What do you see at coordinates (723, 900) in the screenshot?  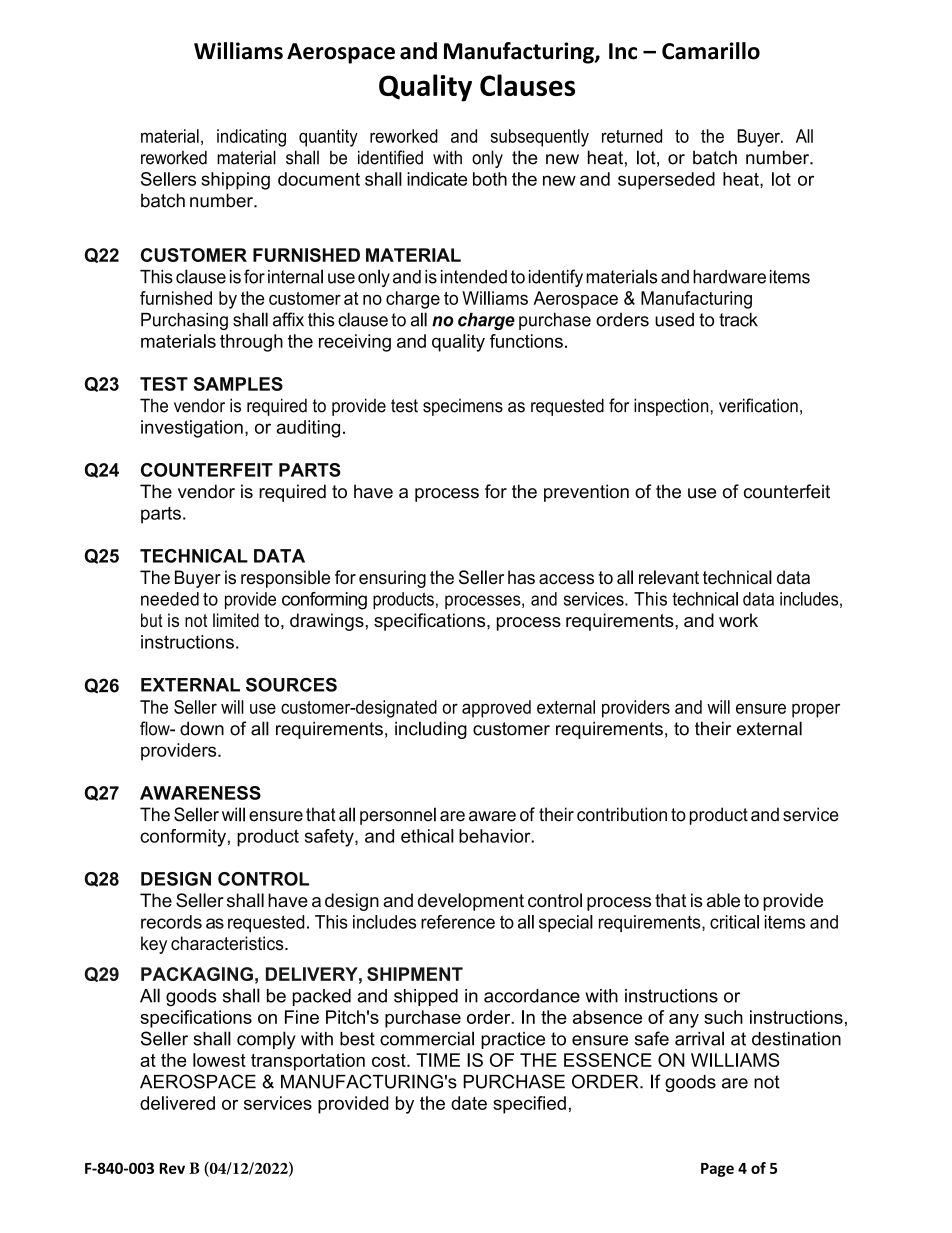 I see `able` at bounding box center [723, 900].
